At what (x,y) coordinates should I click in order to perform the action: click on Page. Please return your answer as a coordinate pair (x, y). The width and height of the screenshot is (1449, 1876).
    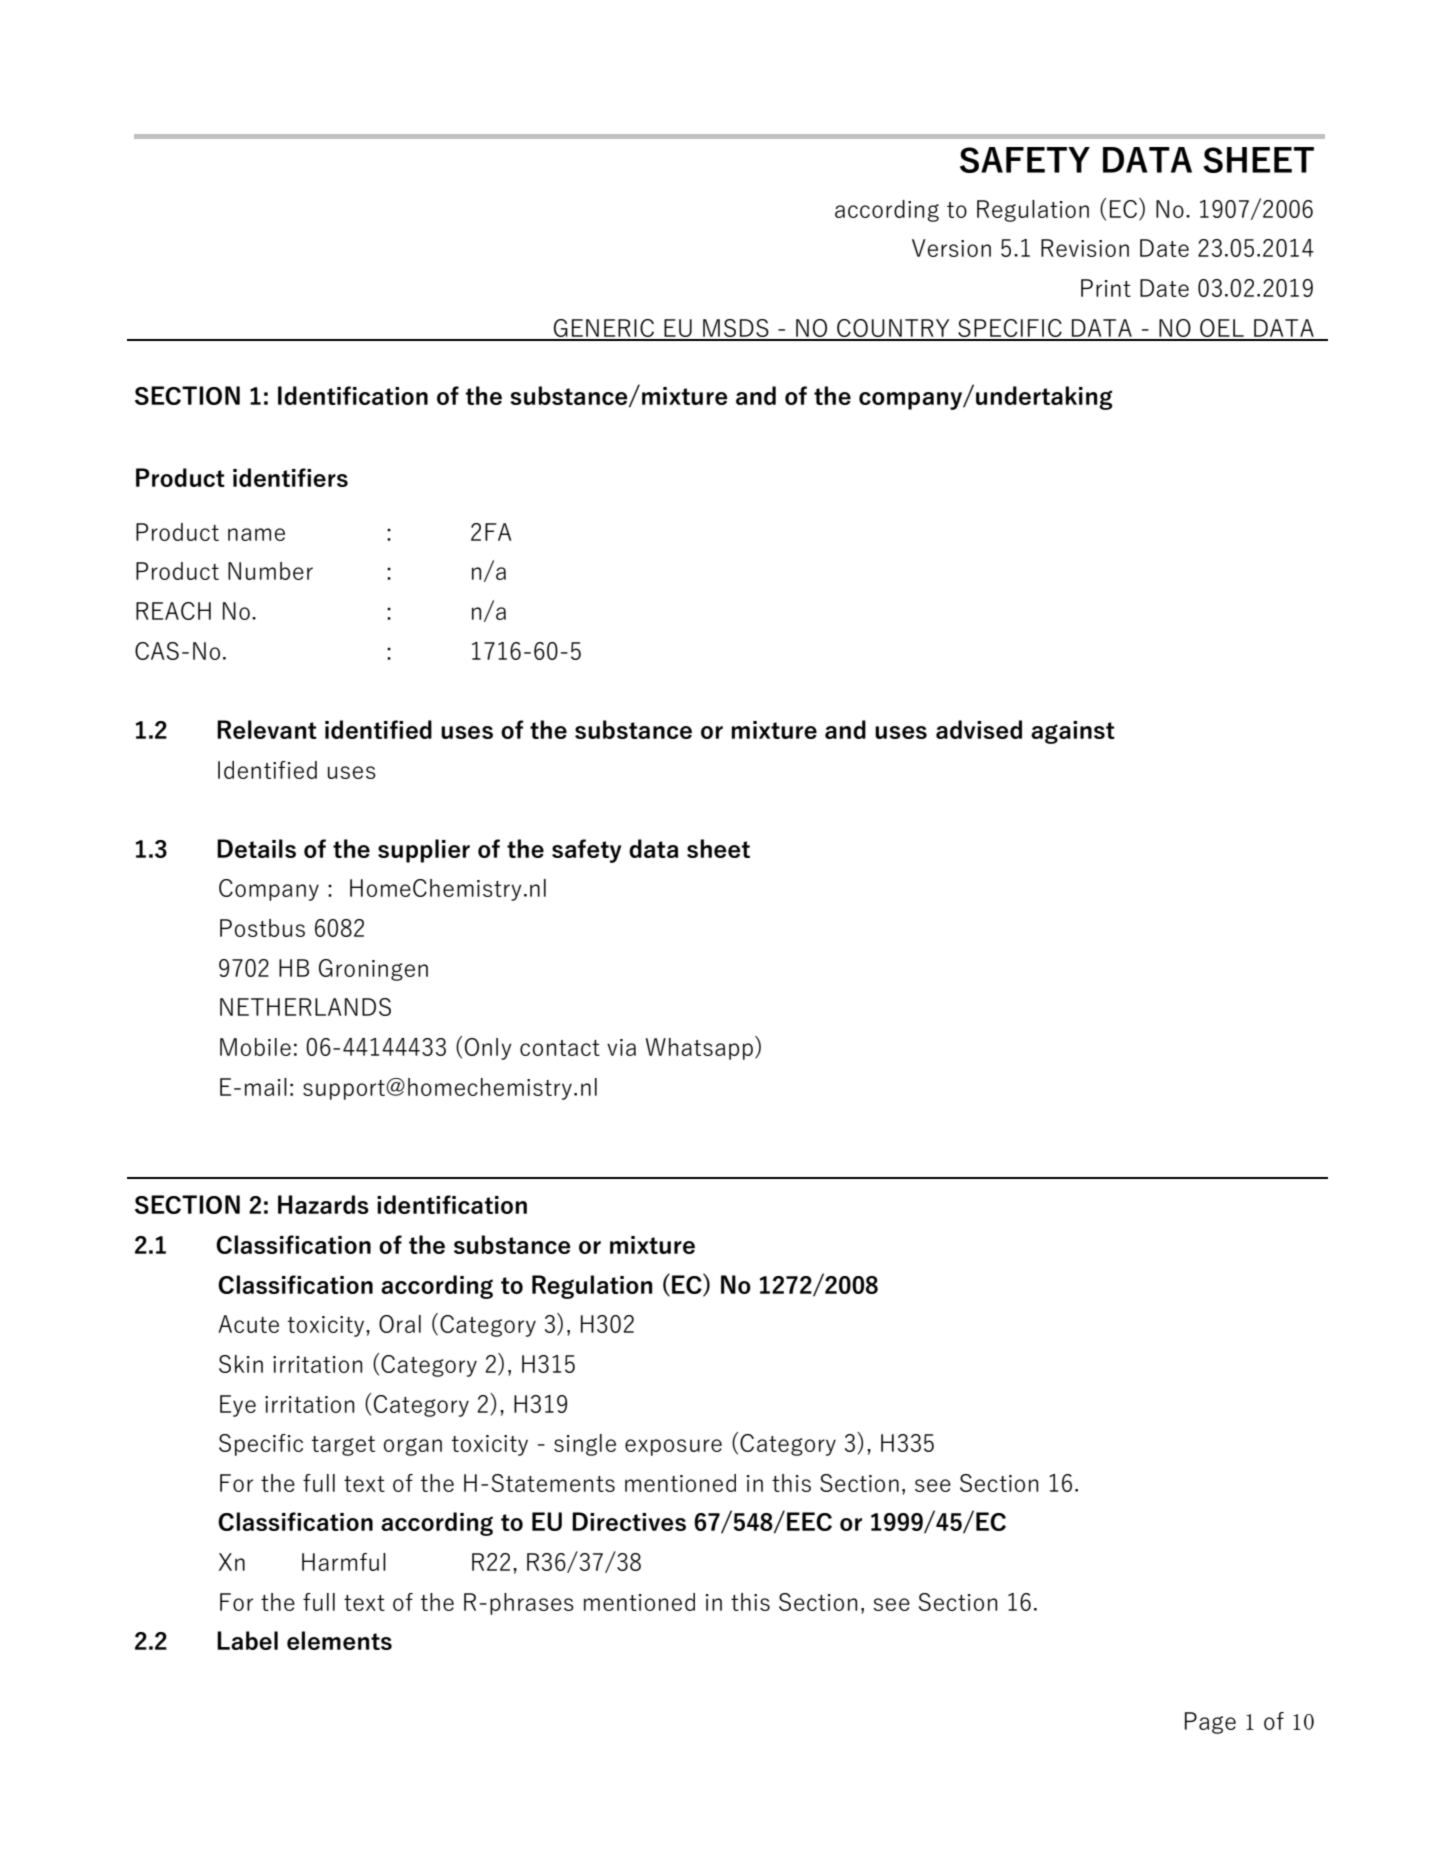
    Looking at the image, I should click on (1210, 1723).
